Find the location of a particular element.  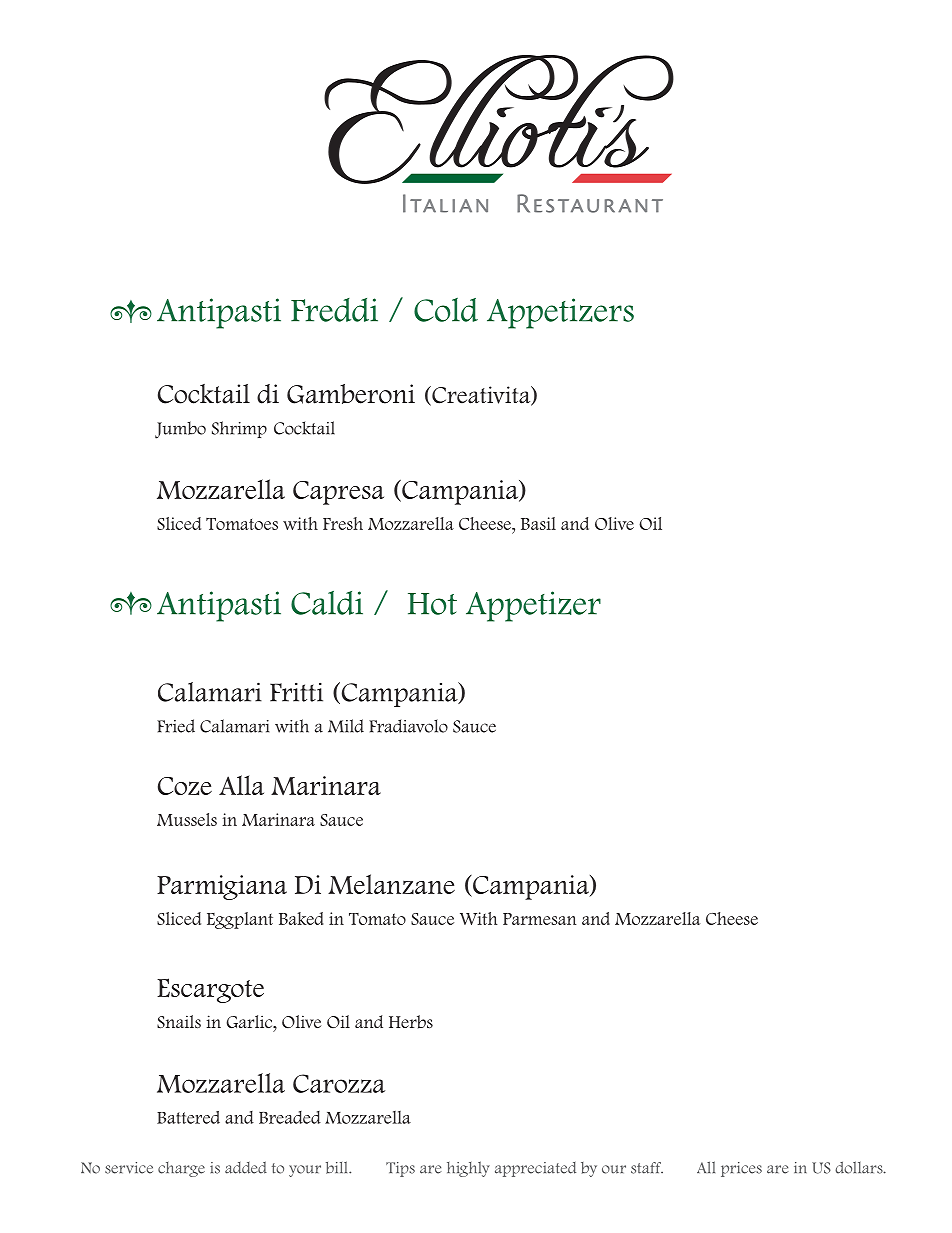

Alla is located at coordinates (241, 785).
